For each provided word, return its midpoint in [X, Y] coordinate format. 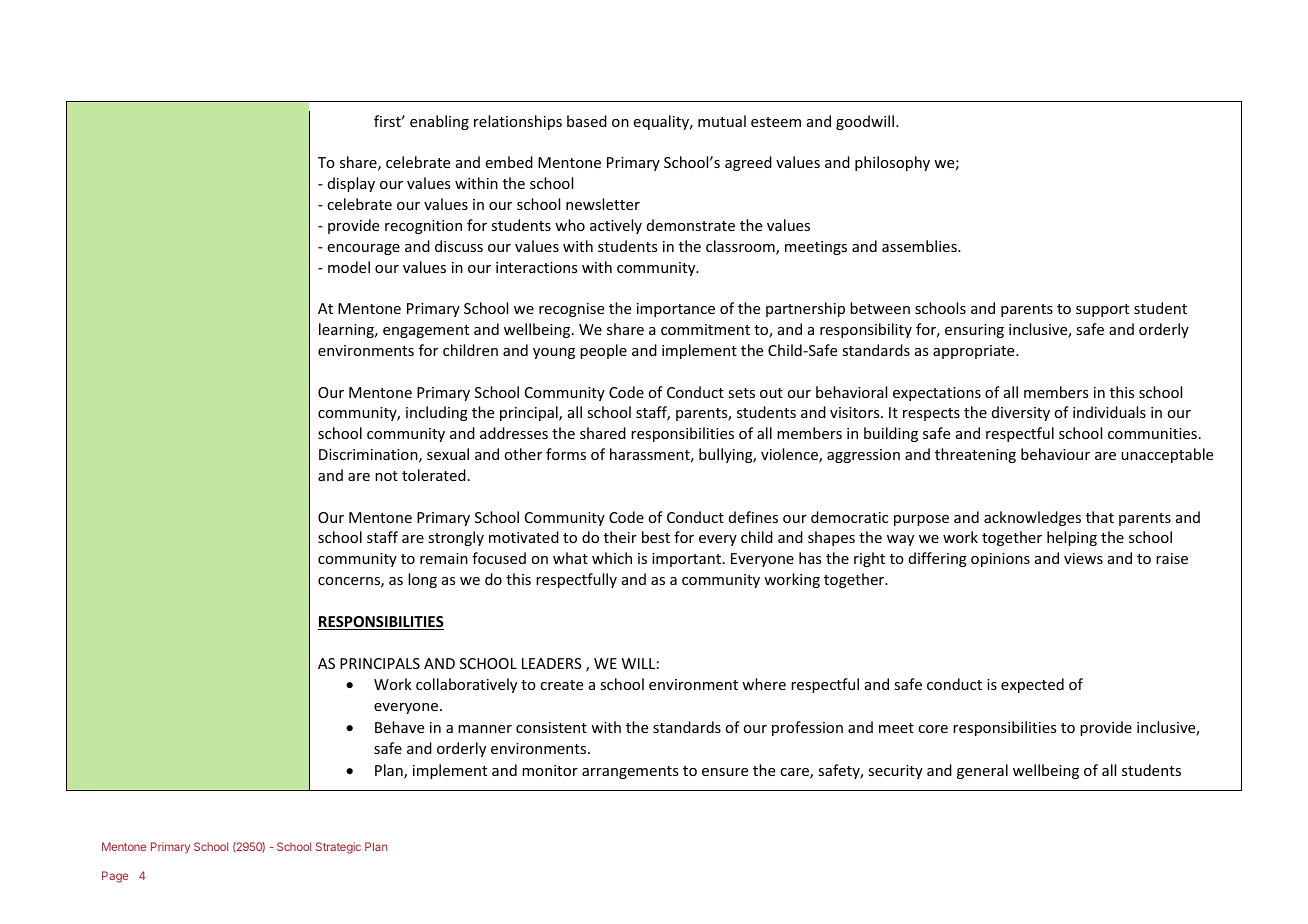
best [656, 537]
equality [662, 122]
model [349, 267]
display [351, 184]
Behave [399, 727]
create [561, 685]
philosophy [892, 163]
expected [1032, 685]
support [1102, 310]
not [386, 476]
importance [676, 310]
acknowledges [1032, 518]
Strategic [338, 848]
